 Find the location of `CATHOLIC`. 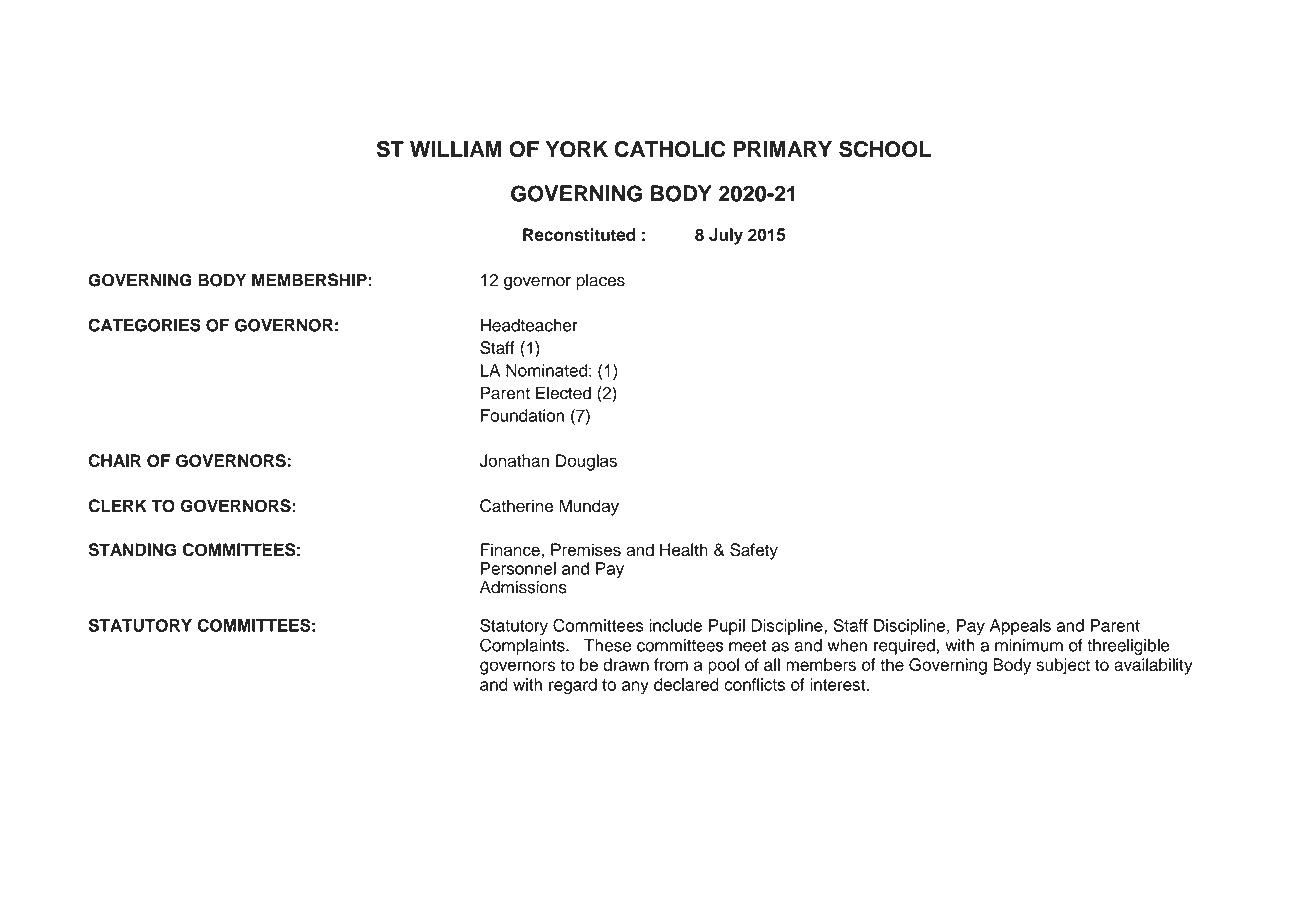

CATHOLIC is located at coordinates (669, 149).
